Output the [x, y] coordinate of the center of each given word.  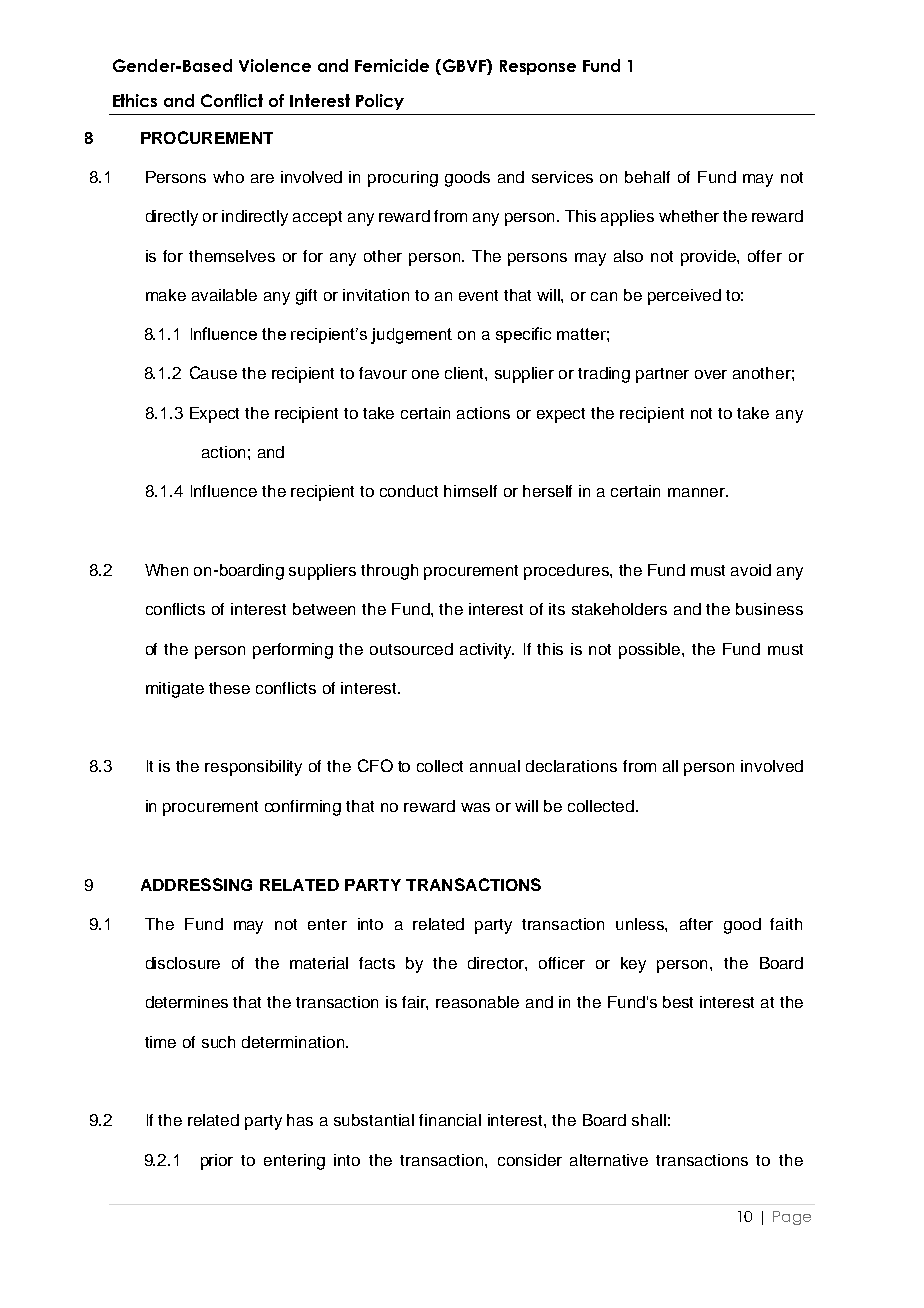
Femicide [392, 65]
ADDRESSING [196, 884]
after [696, 924]
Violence [275, 65]
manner [698, 492]
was [475, 807]
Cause [213, 372]
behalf [647, 177]
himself [470, 491]
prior [217, 1162]
